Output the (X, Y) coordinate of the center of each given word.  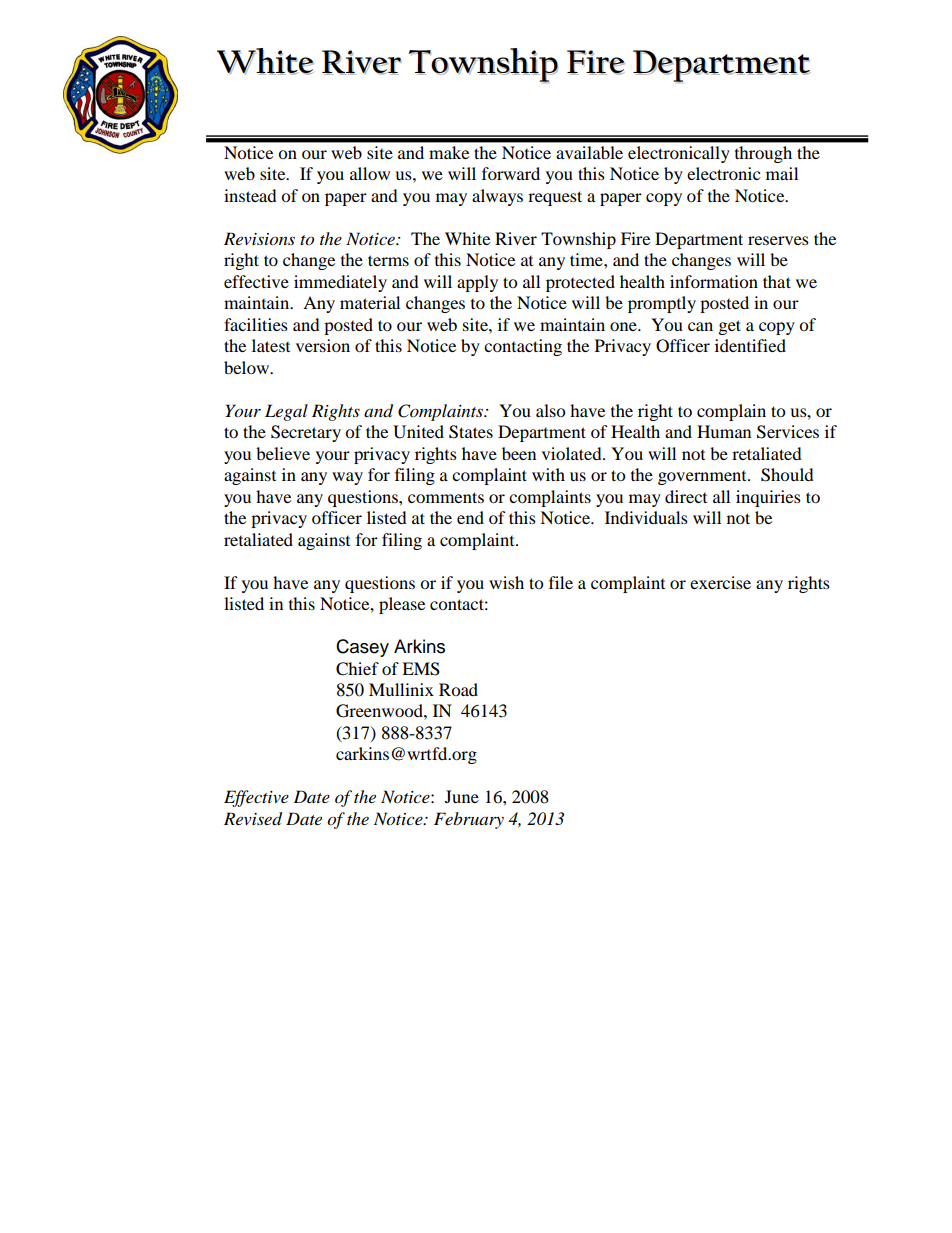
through (763, 154)
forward (511, 173)
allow (370, 173)
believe (283, 453)
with (548, 474)
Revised (253, 819)
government (703, 478)
